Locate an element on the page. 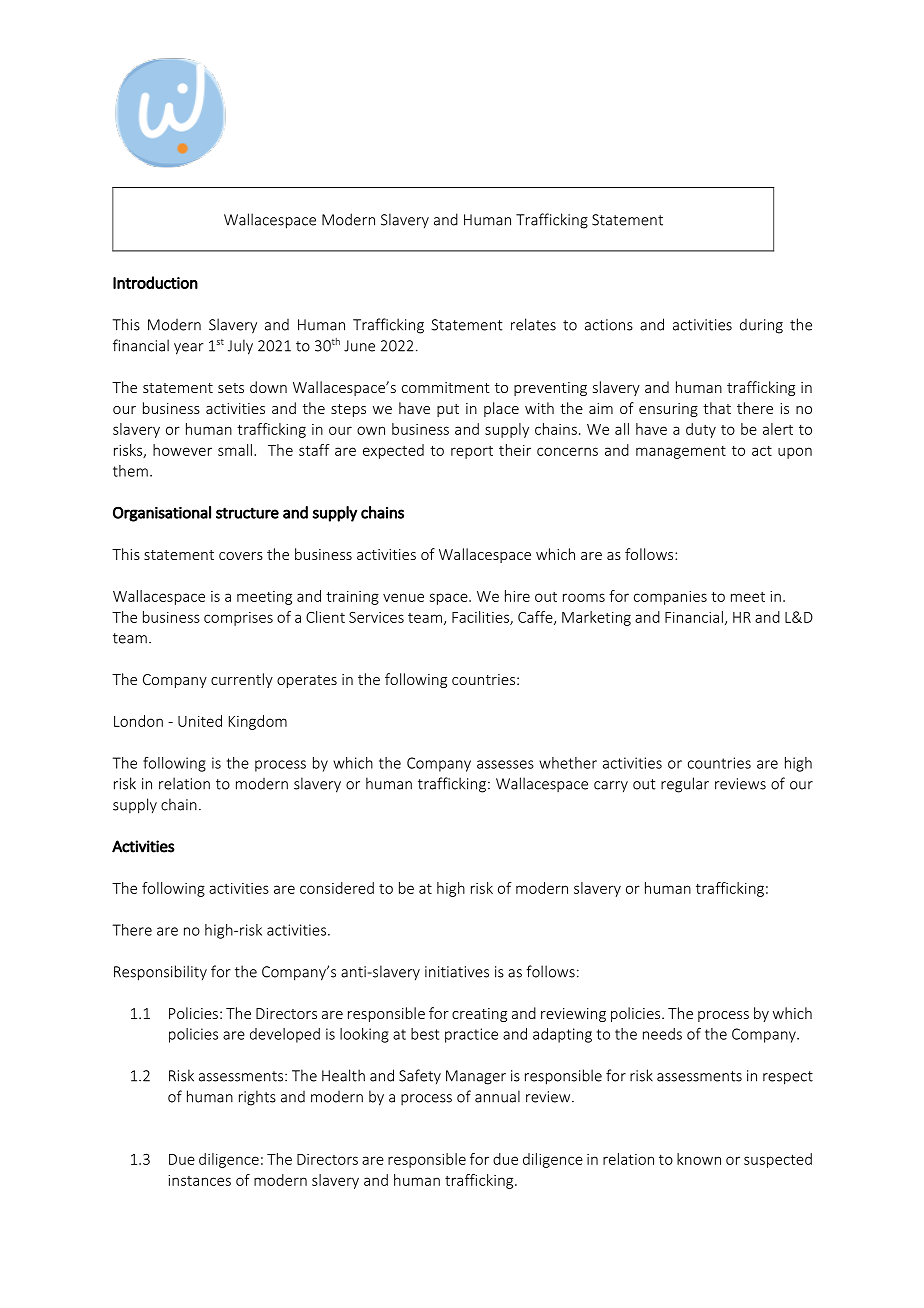 Image resolution: width=924 pixels, height=1308 pixels. during is located at coordinates (761, 326).
